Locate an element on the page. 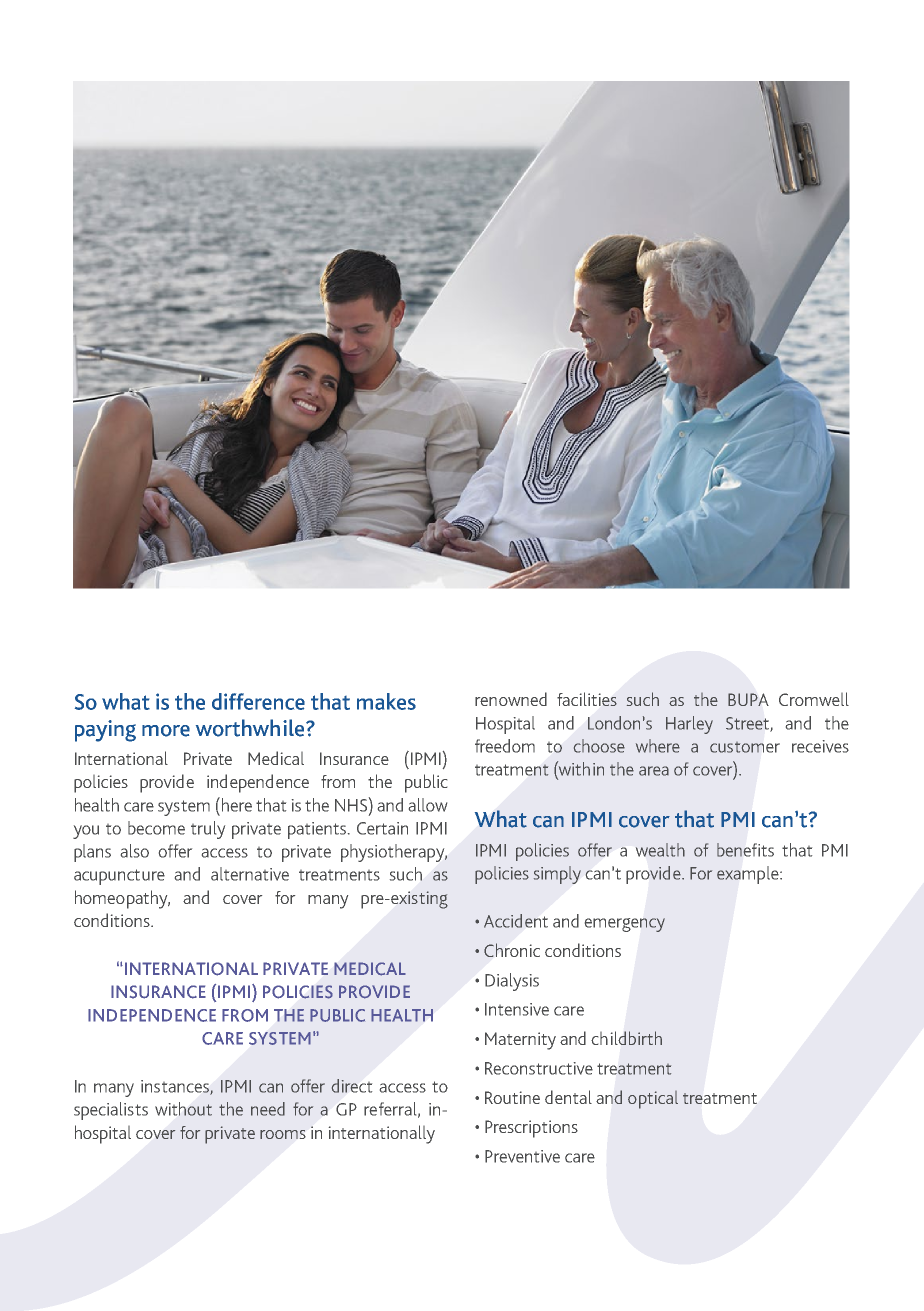 The image size is (924, 1311). renowned is located at coordinates (511, 699).
